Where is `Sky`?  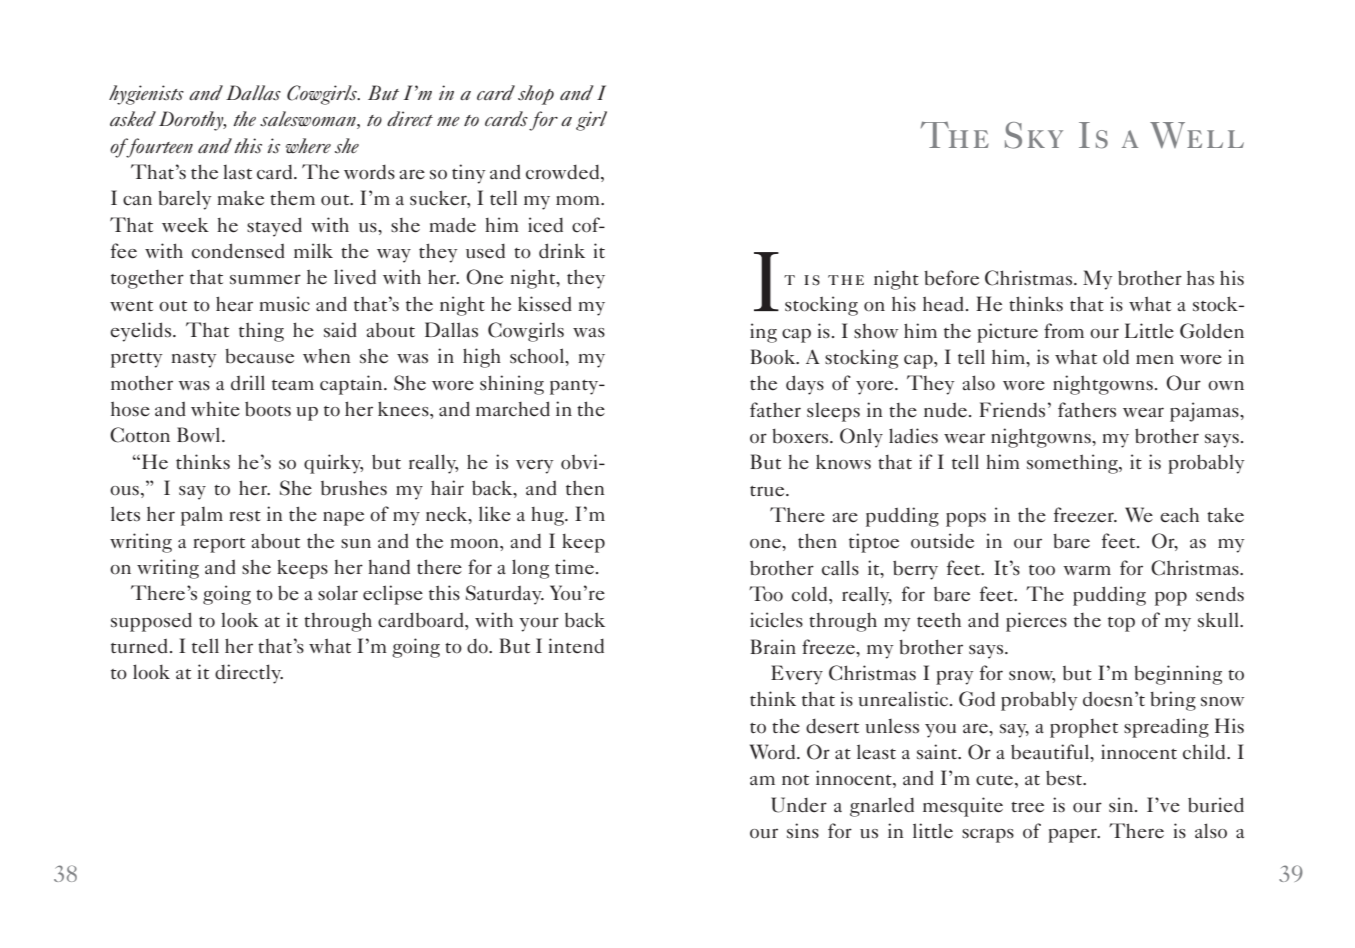
Sky is located at coordinates (1034, 135).
